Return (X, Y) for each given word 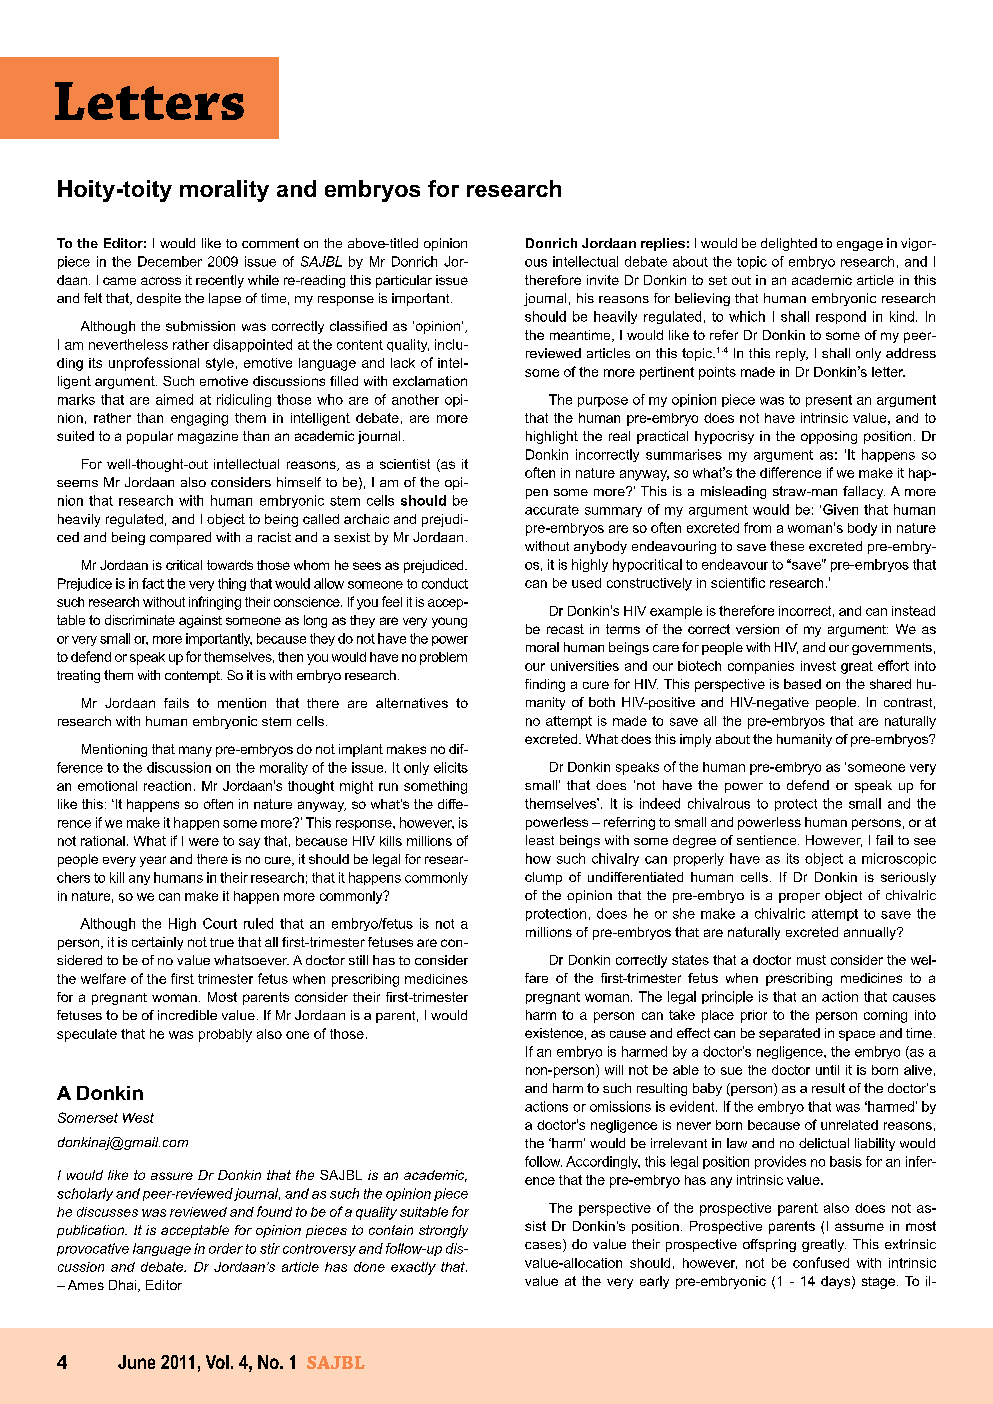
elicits (451, 767)
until (827, 1070)
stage (878, 1283)
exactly (413, 1268)
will (614, 1070)
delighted (789, 244)
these (787, 546)
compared (180, 538)
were (204, 842)
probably (225, 1035)
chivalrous (719, 803)
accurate (552, 510)
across (161, 281)
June (136, 1362)
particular (404, 281)
